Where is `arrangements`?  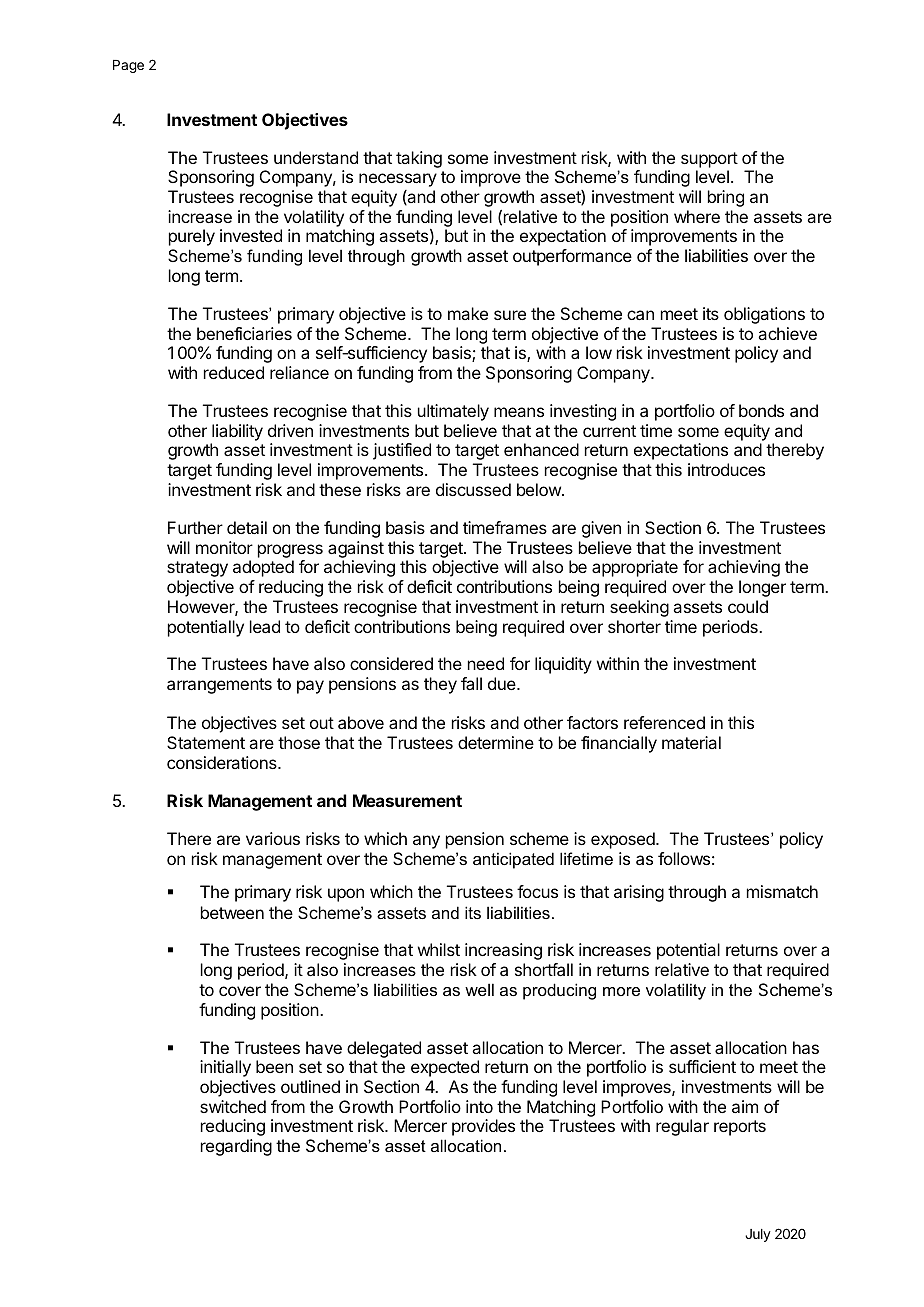
arrangements is located at coordinates (219, 686).
